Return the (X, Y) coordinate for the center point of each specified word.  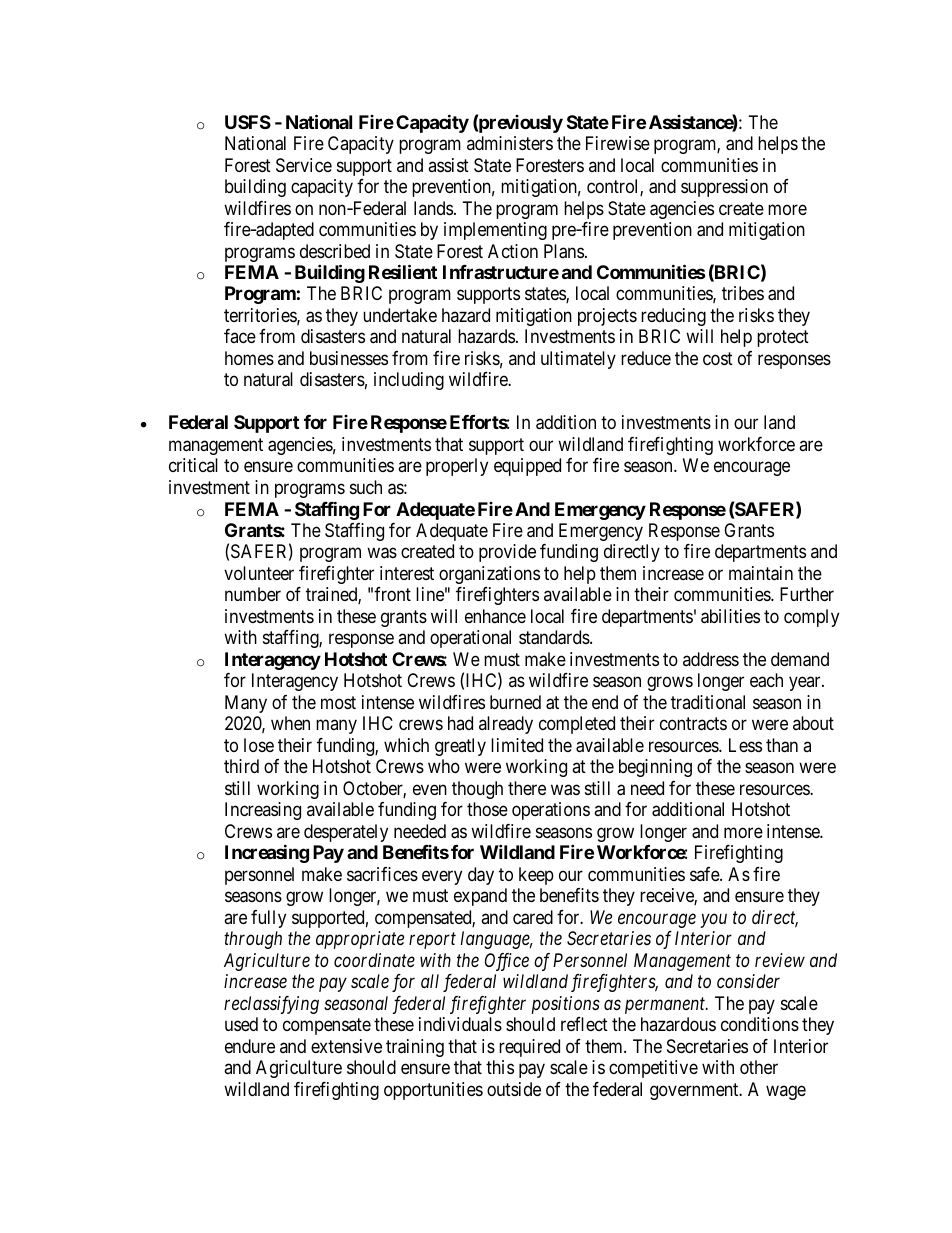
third (241, 766)
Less (745, 745)
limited (517, 745)
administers (510, 143)
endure (250, 1046)
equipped (527, 467)
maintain (761, 573)
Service (304, 165)
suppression (724, 188)
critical (193, 465)
